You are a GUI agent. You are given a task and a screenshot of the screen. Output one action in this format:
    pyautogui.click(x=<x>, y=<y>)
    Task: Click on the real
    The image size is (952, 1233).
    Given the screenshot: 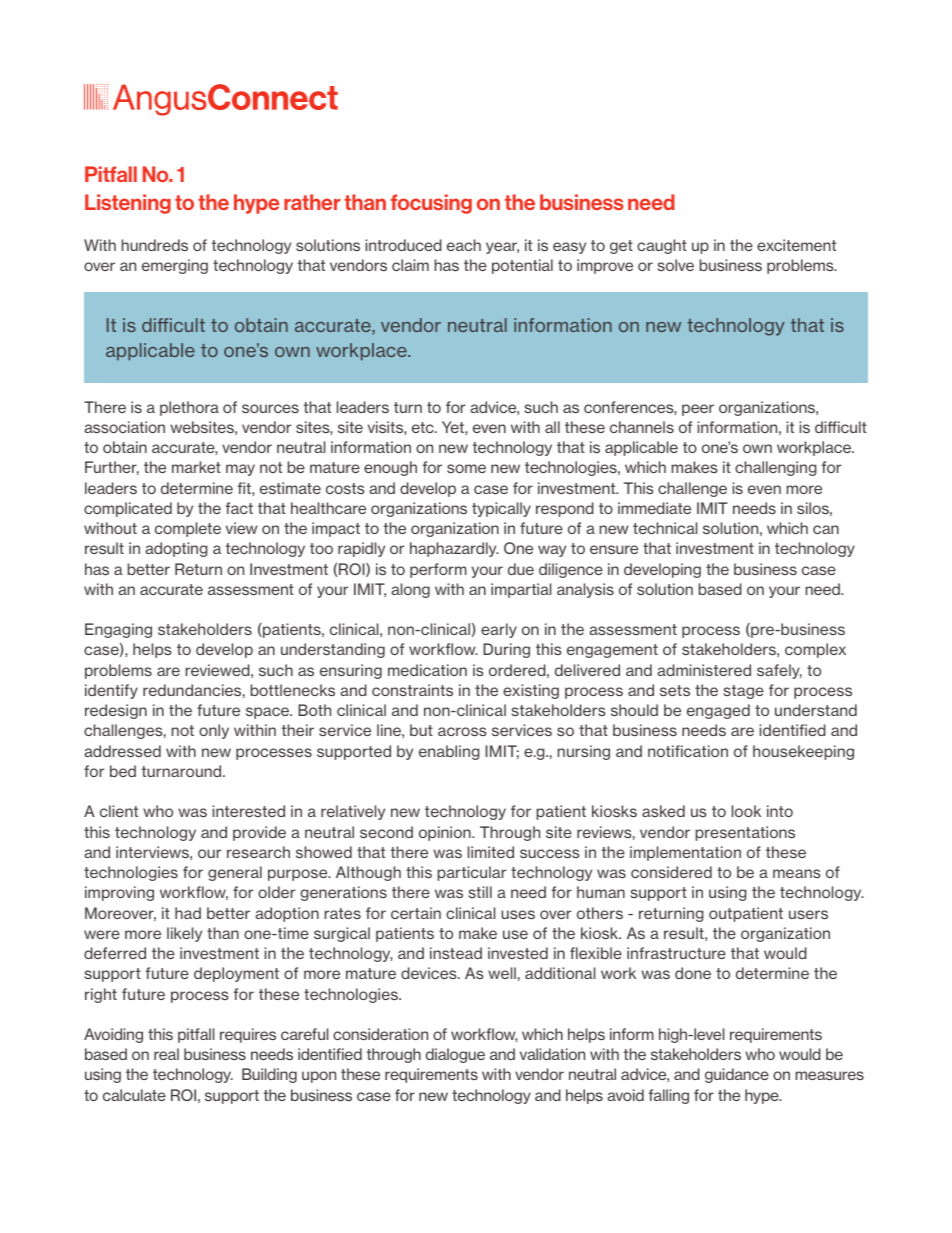 What is the action you would take?
    pyautogui.click(x=166, y=1054)
